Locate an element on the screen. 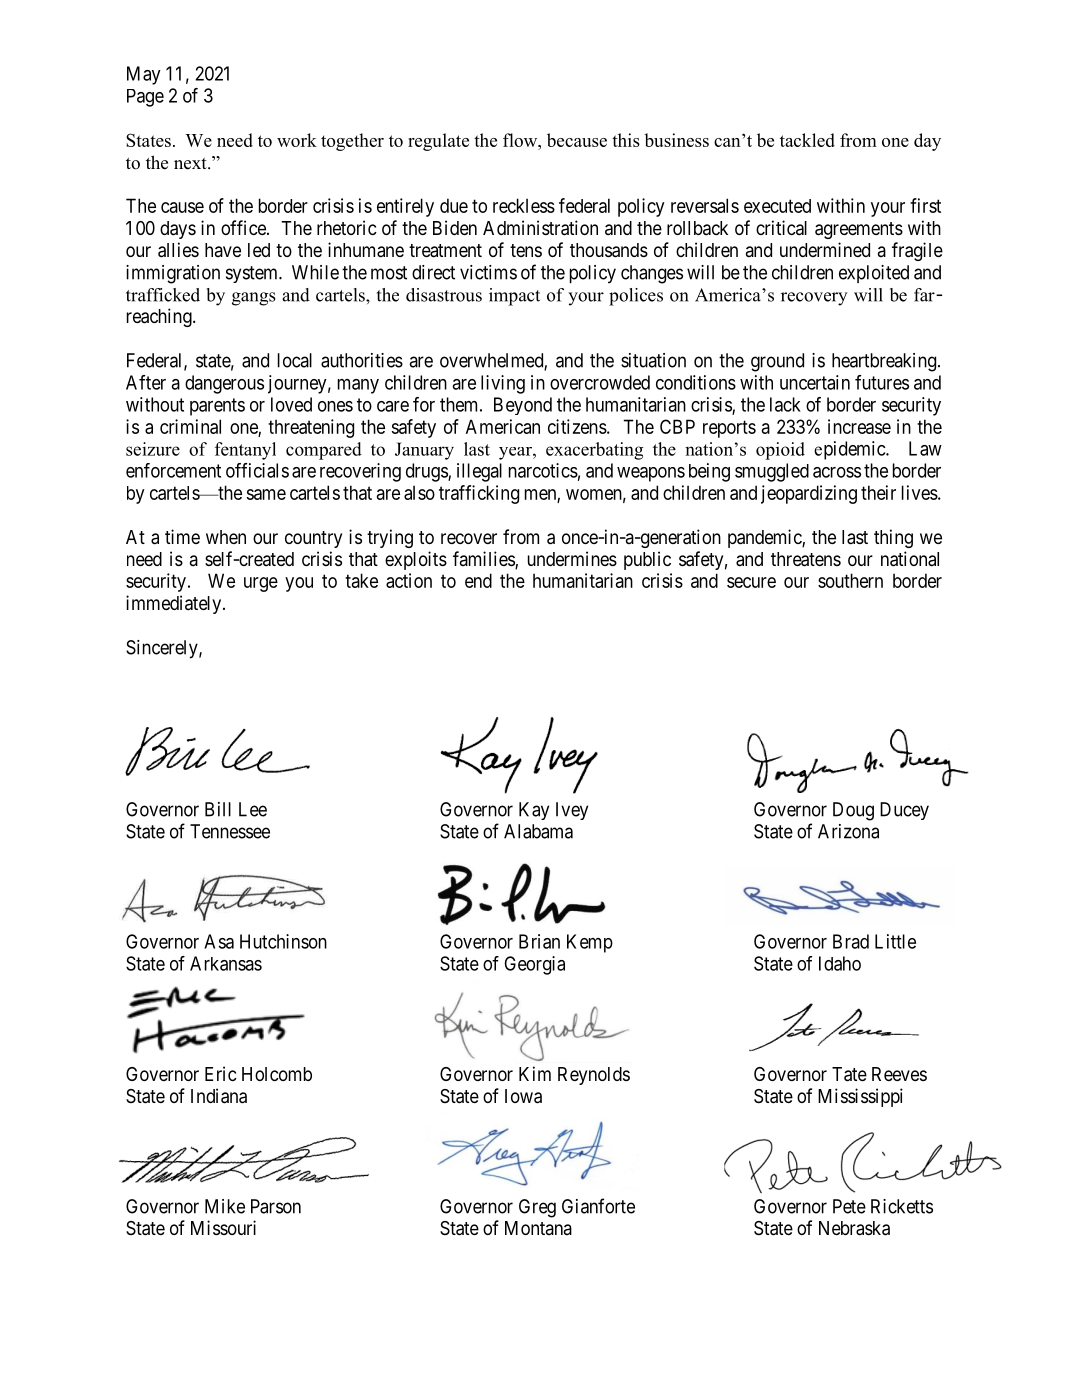 The width and height of the screenshot is (1067, 1381). tackled is located at coordinates (807, 140).
